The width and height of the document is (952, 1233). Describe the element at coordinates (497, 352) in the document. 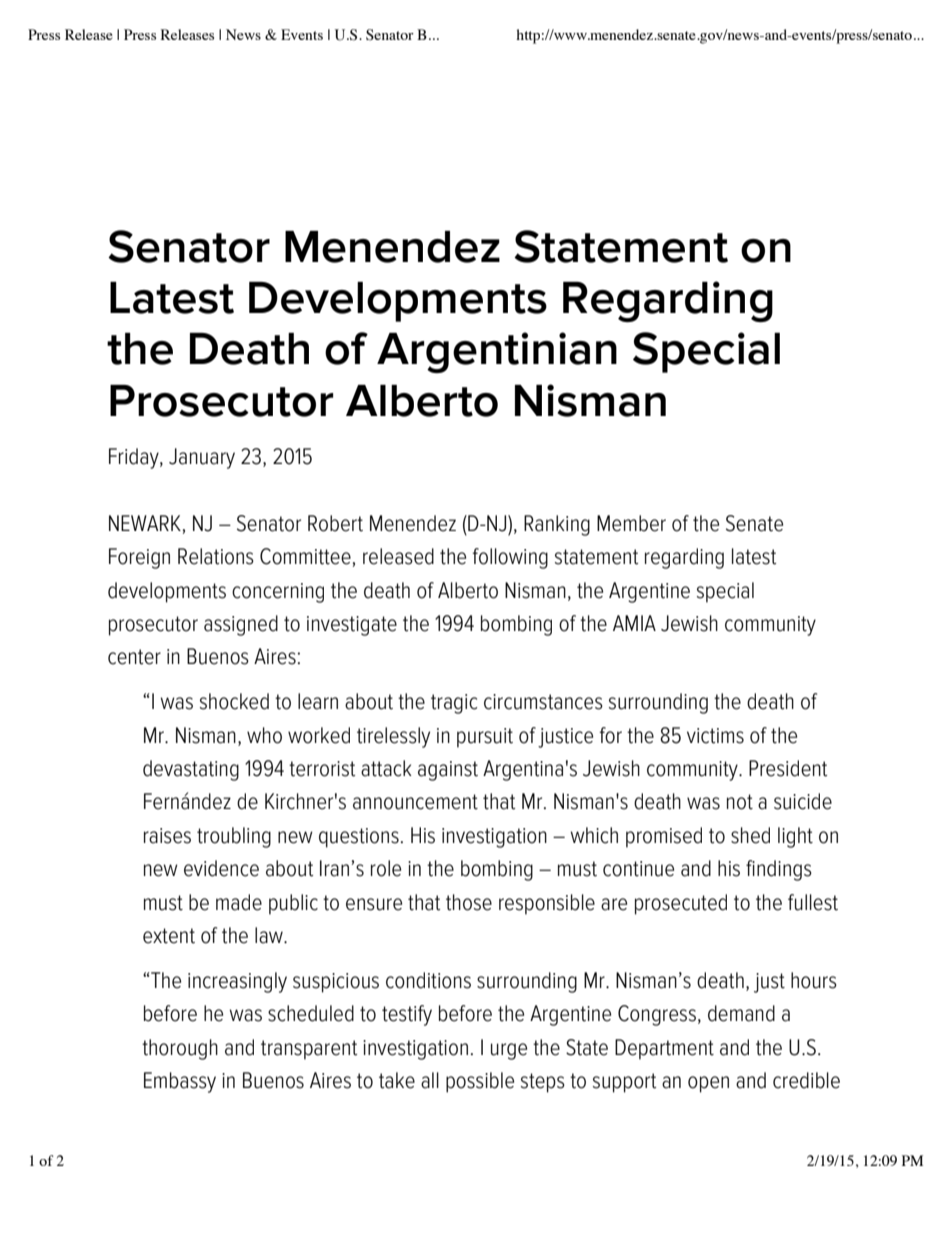

I see `Argentinian` at that location.
